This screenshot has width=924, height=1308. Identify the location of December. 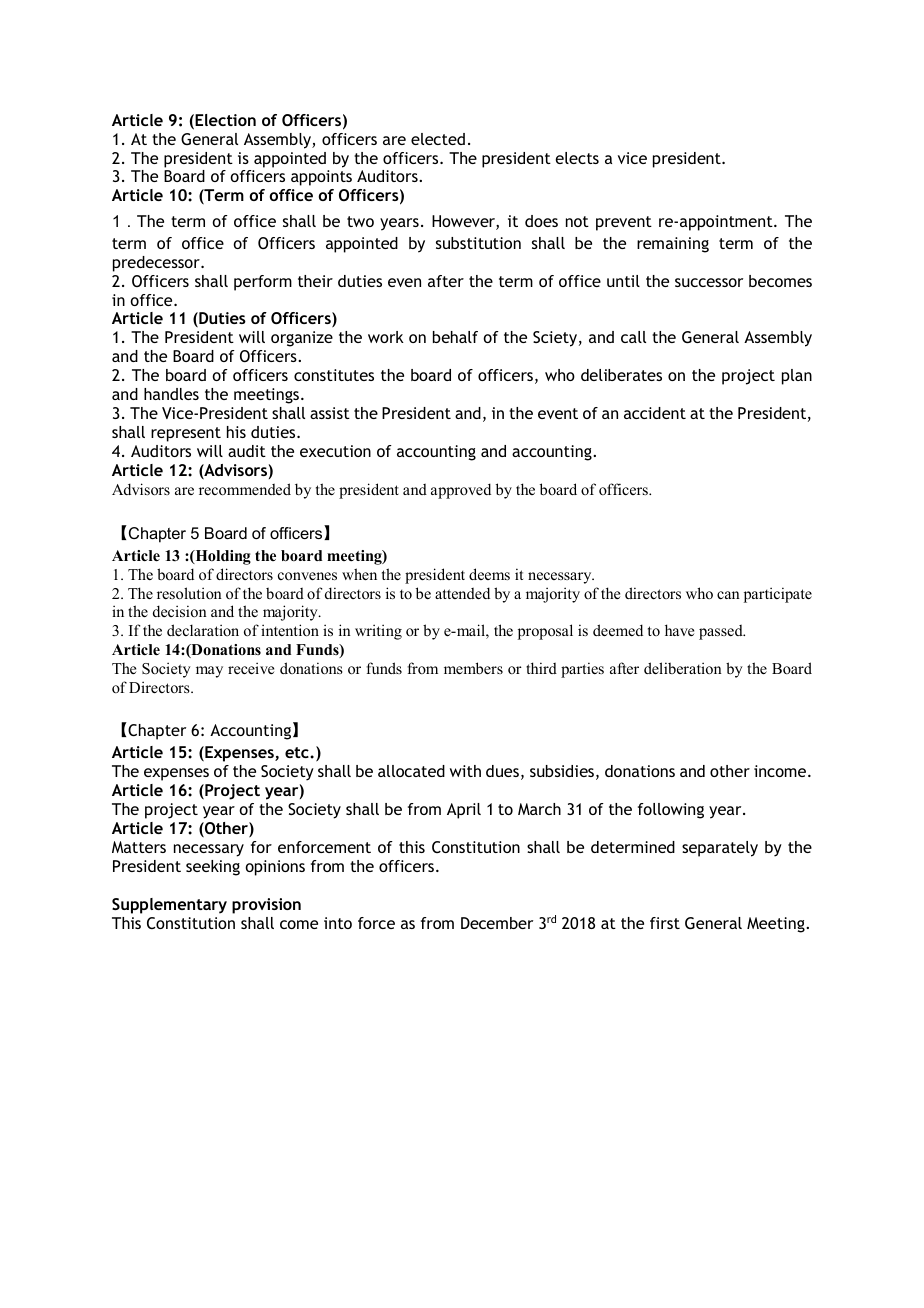
(497, 923).
